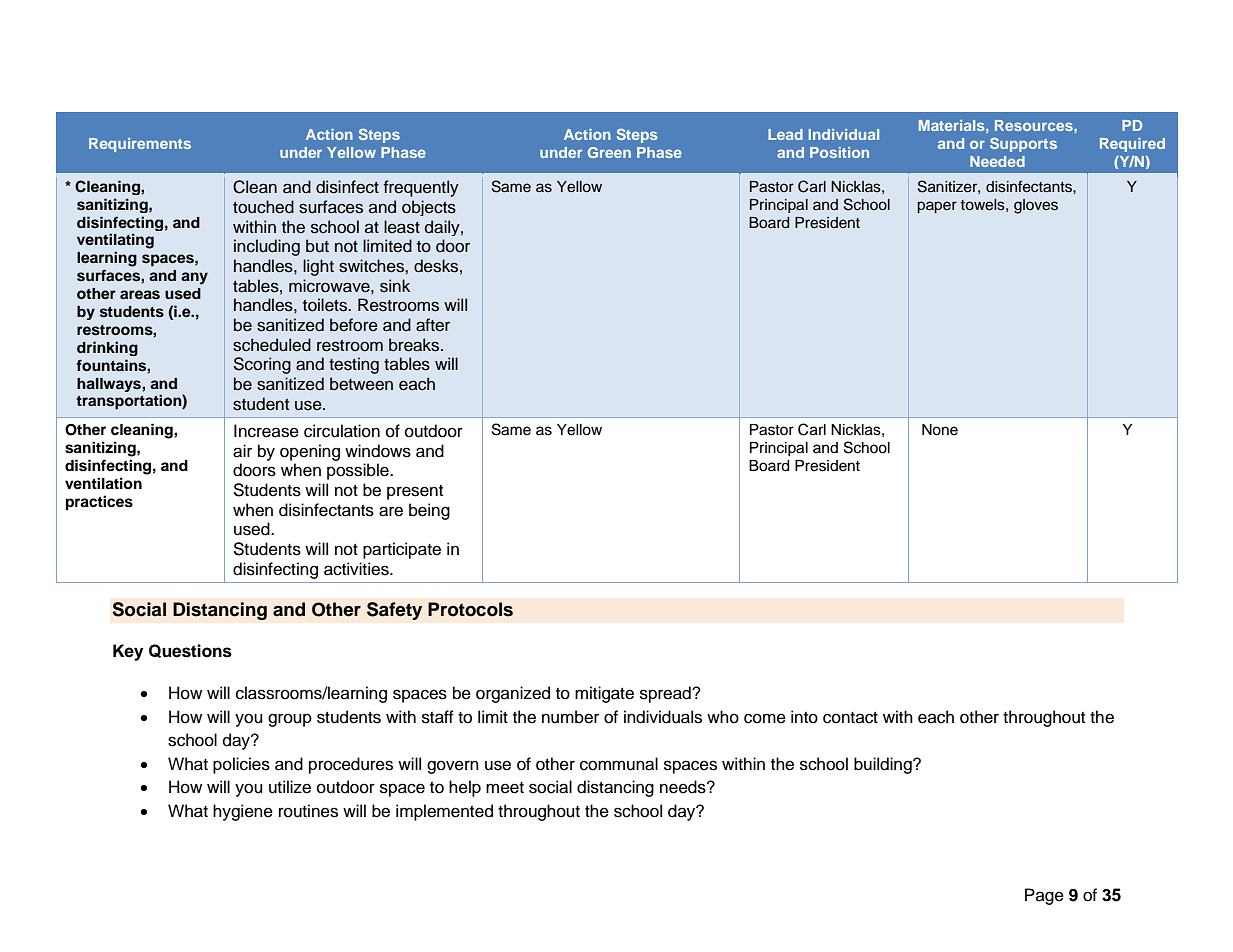 The width and height of the screenshot is (1233, 952). Describe the element at coordinates (190, 651) in the screenshot. I see `Questions` at that location.
